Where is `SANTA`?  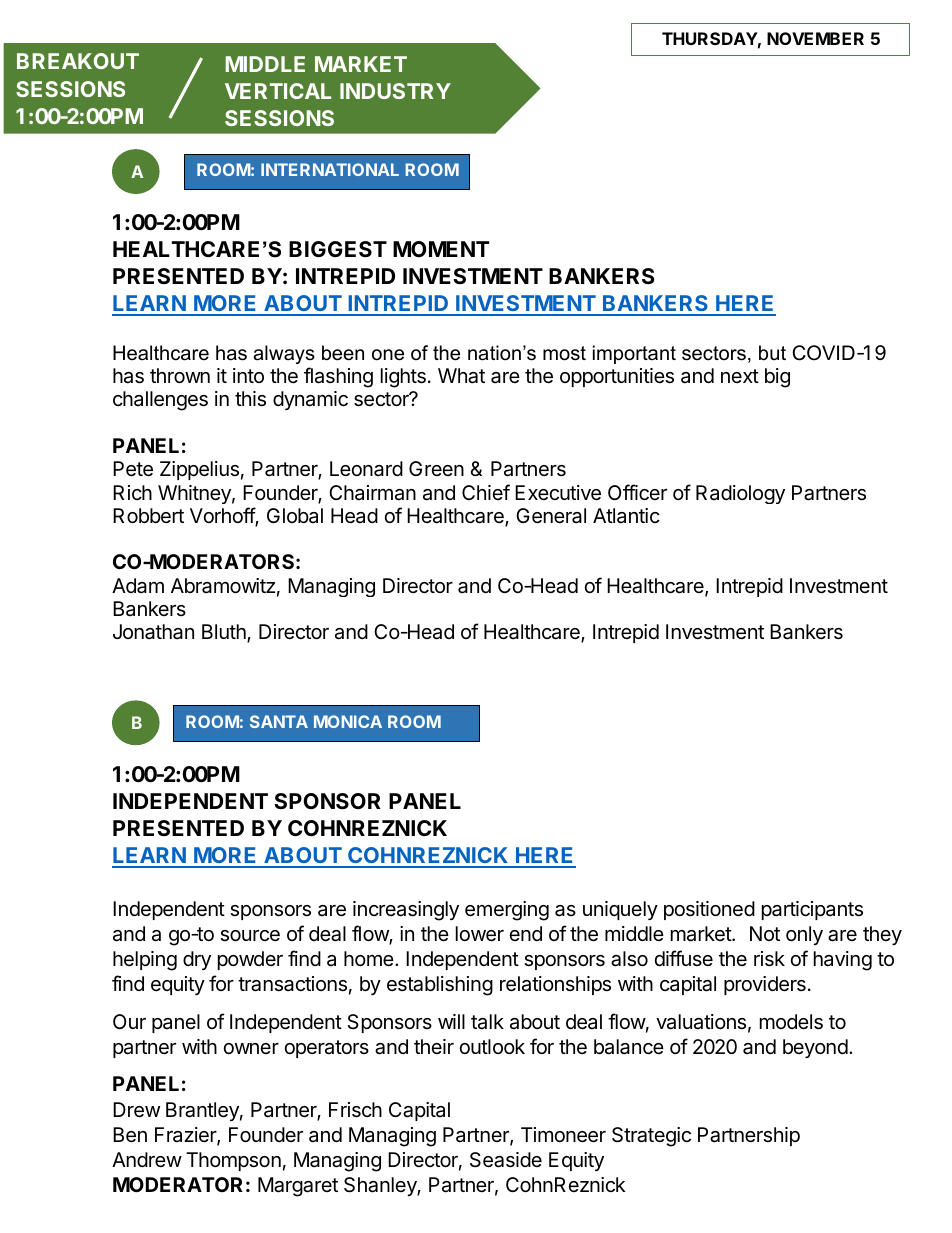 SANTA is located at coordinates (279, 721).
